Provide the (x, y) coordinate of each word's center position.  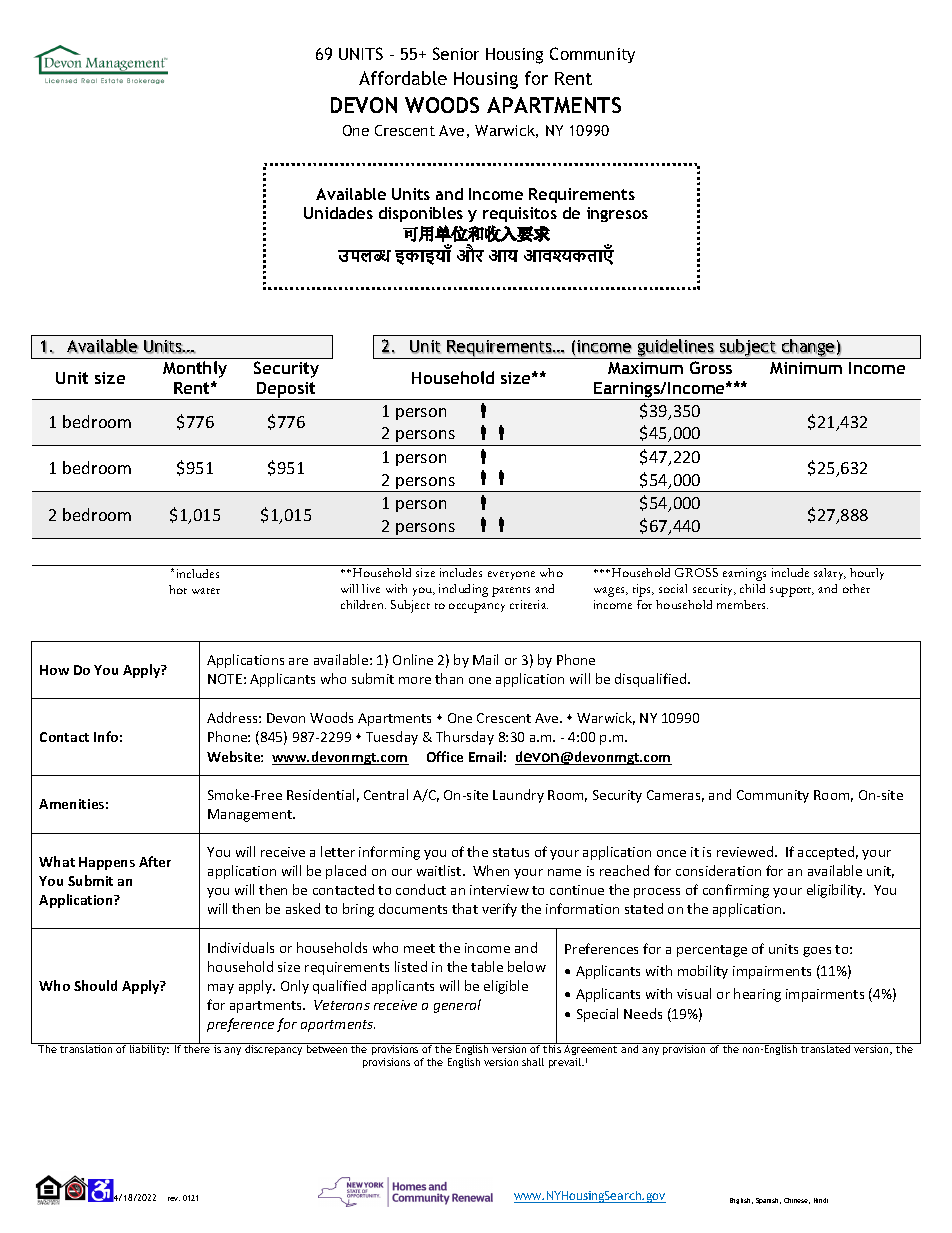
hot (178, 589)
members (742, 604)
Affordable (403, 78)
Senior (456, 53)
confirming (736, 891)
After (155, 861)
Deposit (286, 391)
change (808, 349)
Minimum (806, 368)
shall (533, 1062)
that (465, 908)
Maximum (645, 368)
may (221, 989)
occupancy (477, 608)
